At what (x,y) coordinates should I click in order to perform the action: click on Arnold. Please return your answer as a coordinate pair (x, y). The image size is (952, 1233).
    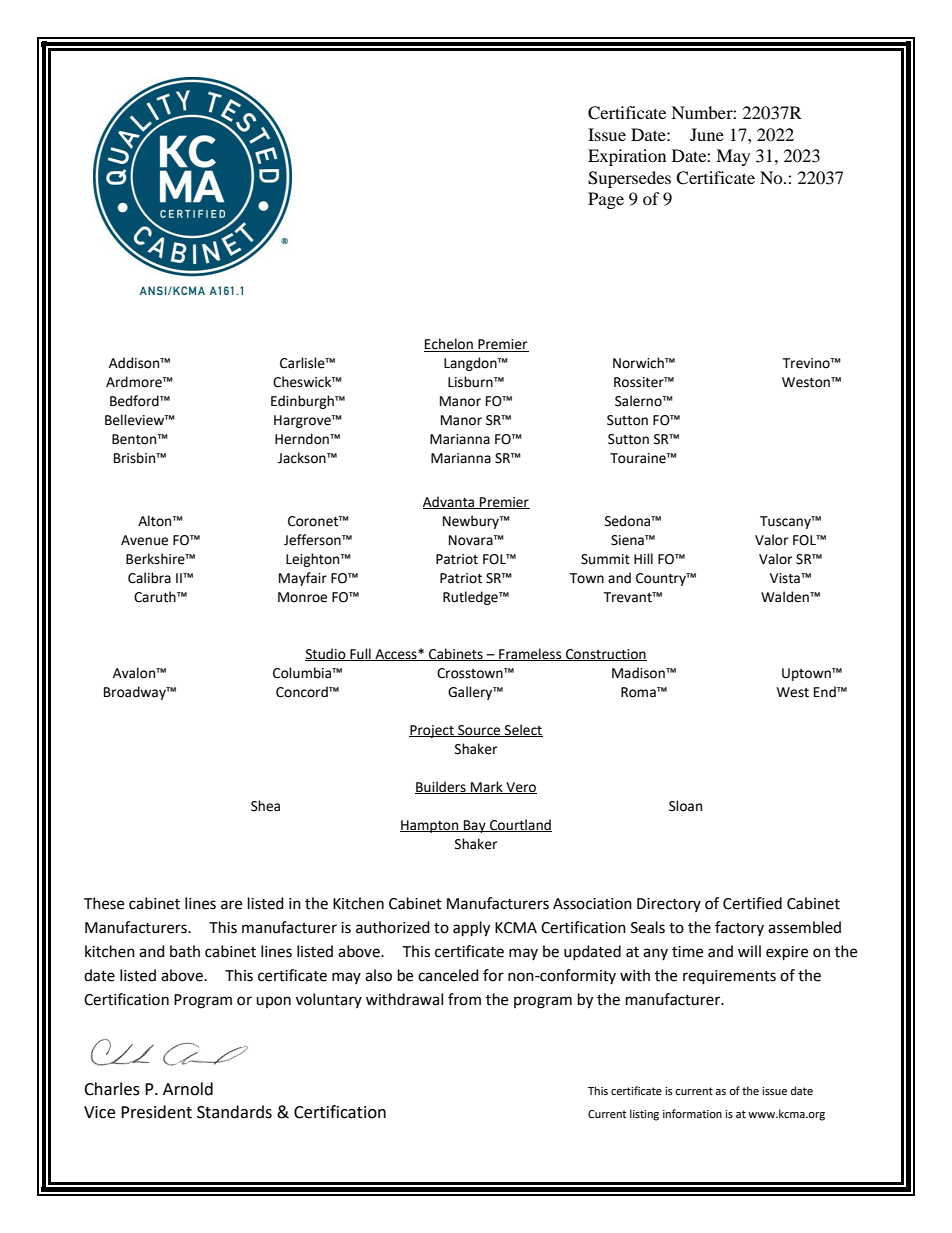
    Looking at the image, I should click on (188, 1089).
